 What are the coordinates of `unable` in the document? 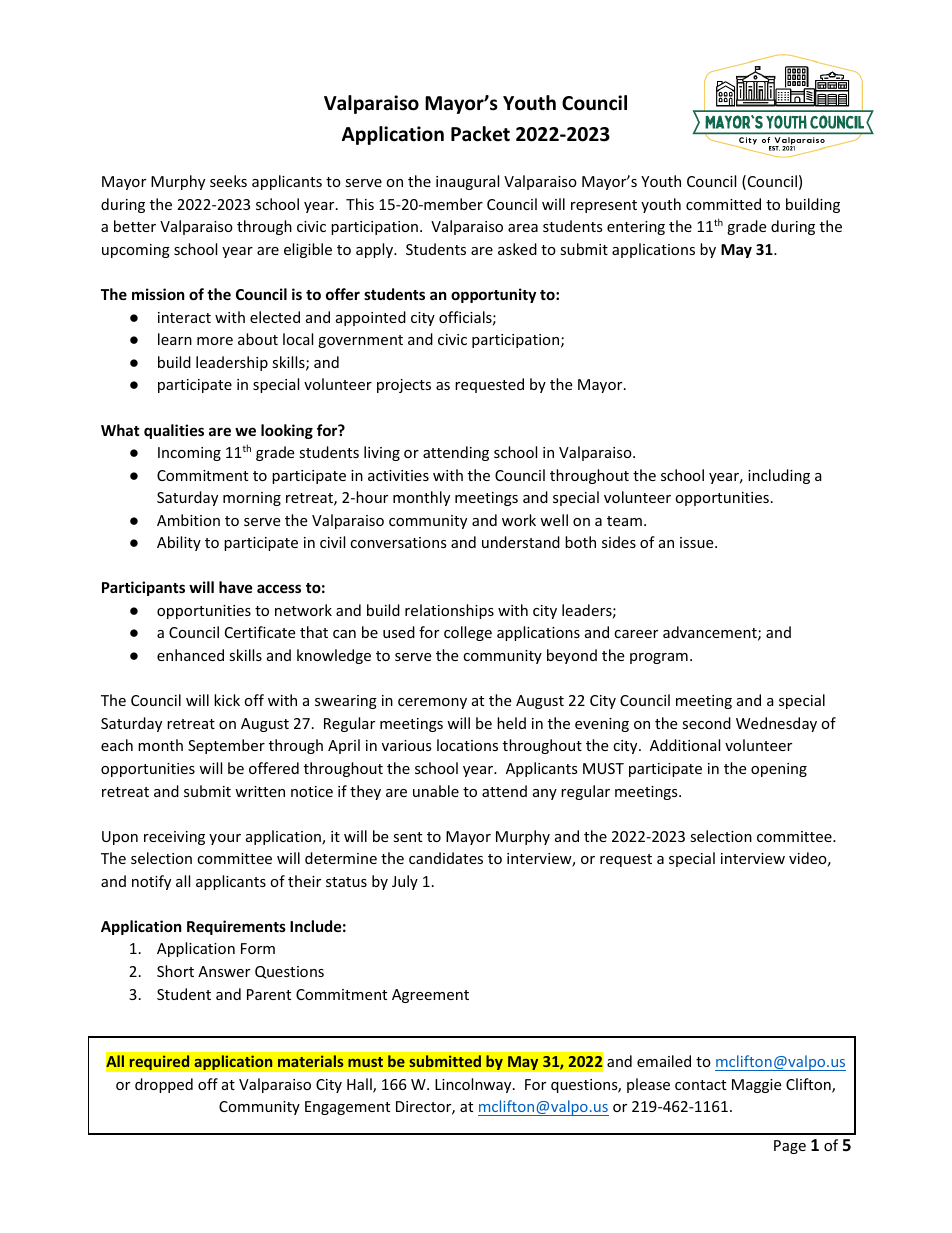 It's located at (436, 791).
